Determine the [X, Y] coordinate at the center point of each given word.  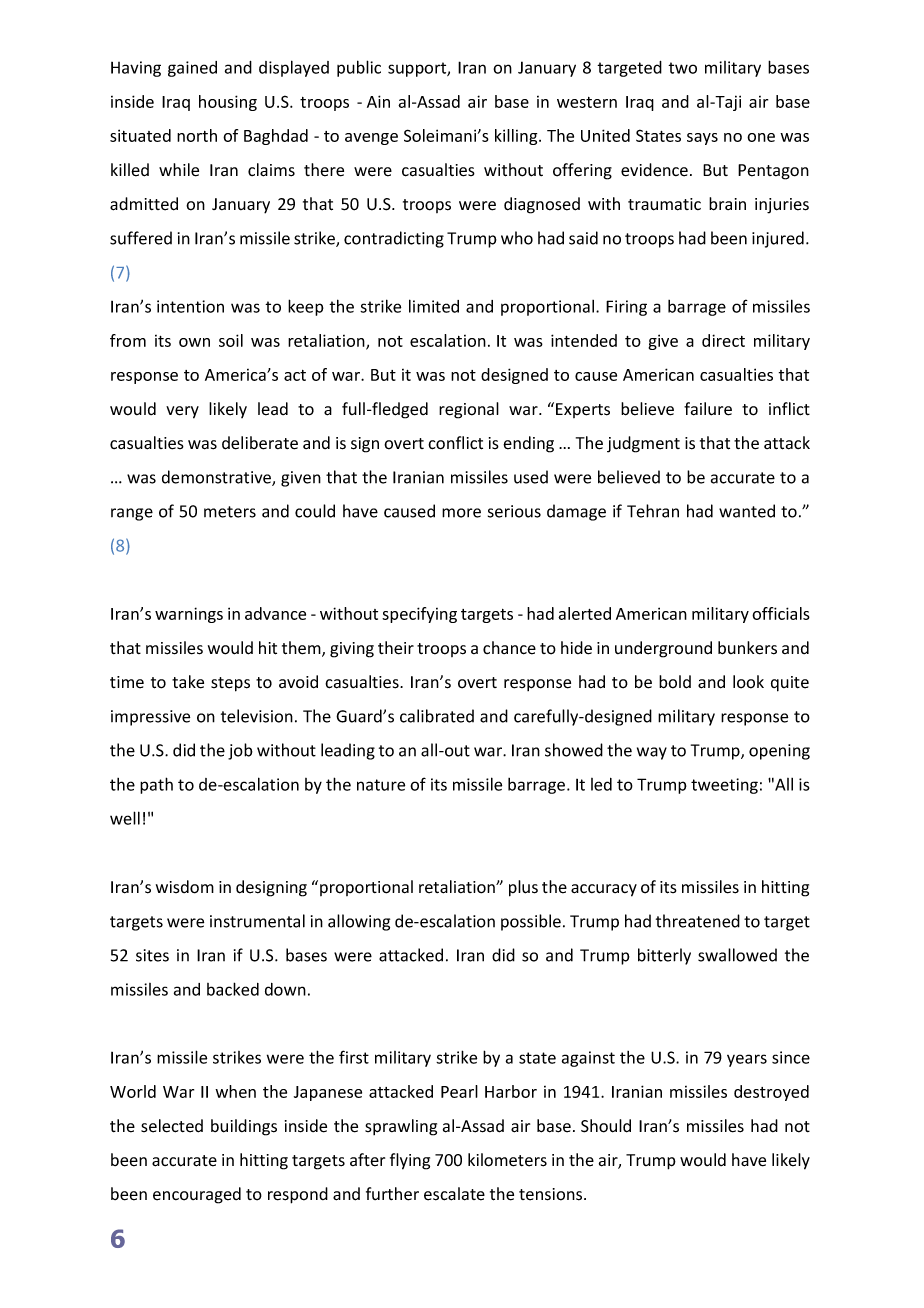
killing [517, 137]
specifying [419, 615]
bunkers [747, 648]
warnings [189, 615]
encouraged [197, 1195]
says [702, 139]
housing [228, 103]
